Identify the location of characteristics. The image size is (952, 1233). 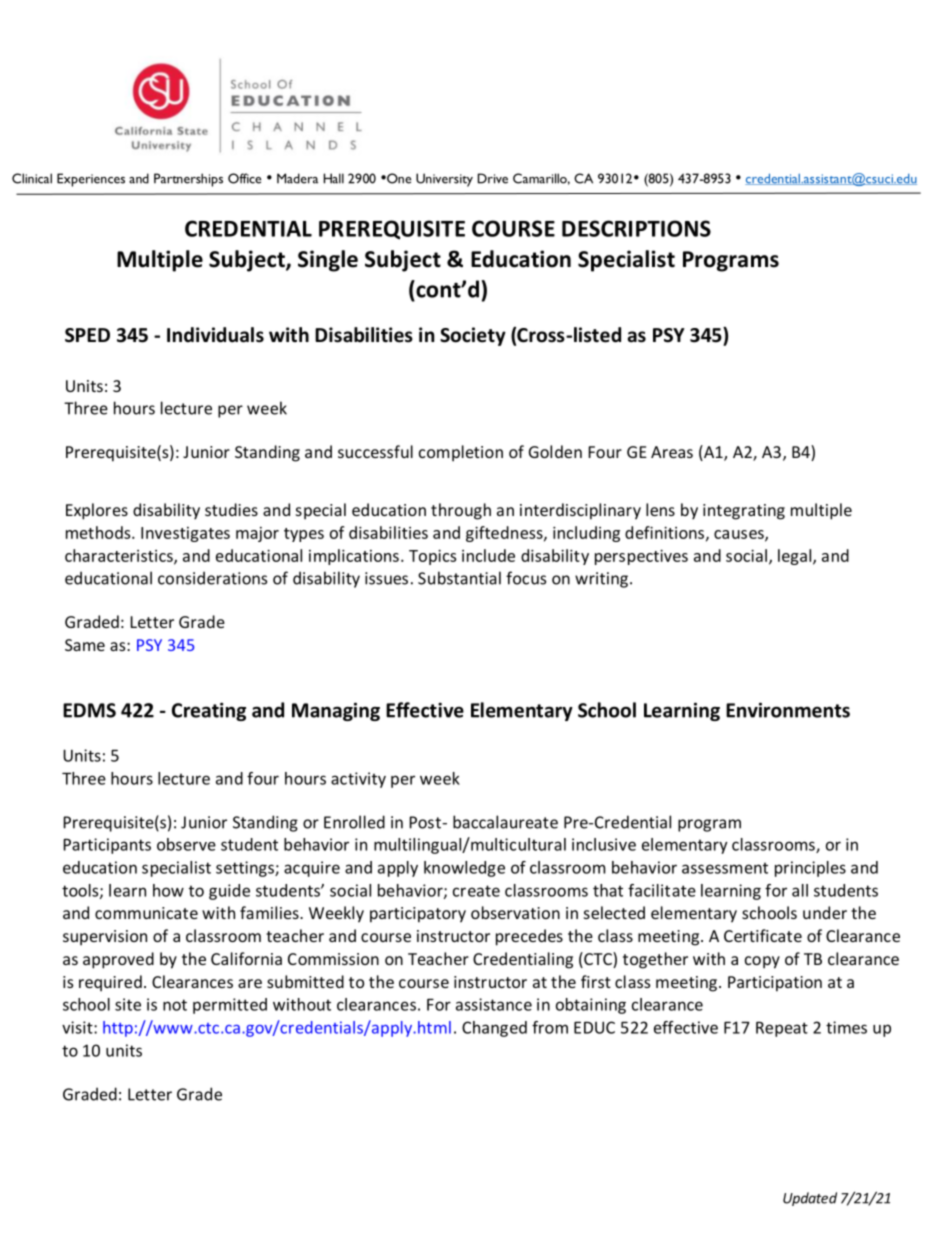
(120, 556).
